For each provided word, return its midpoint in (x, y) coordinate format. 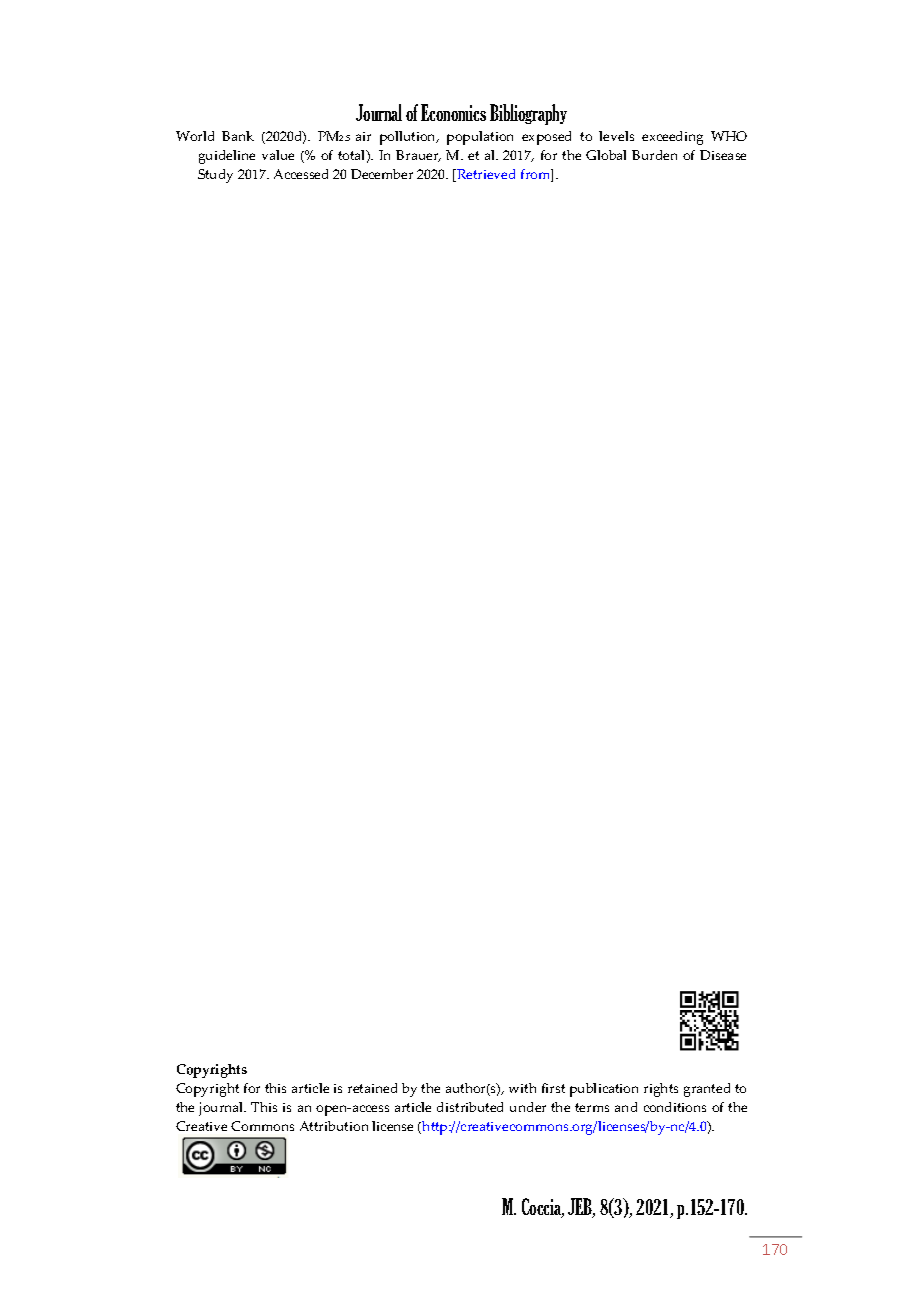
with (522, 1088)
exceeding (672, 138)
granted (707, 1090)
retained (372, 1088)
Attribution (334, 1126)
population (480, 138)
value (278, 155)
